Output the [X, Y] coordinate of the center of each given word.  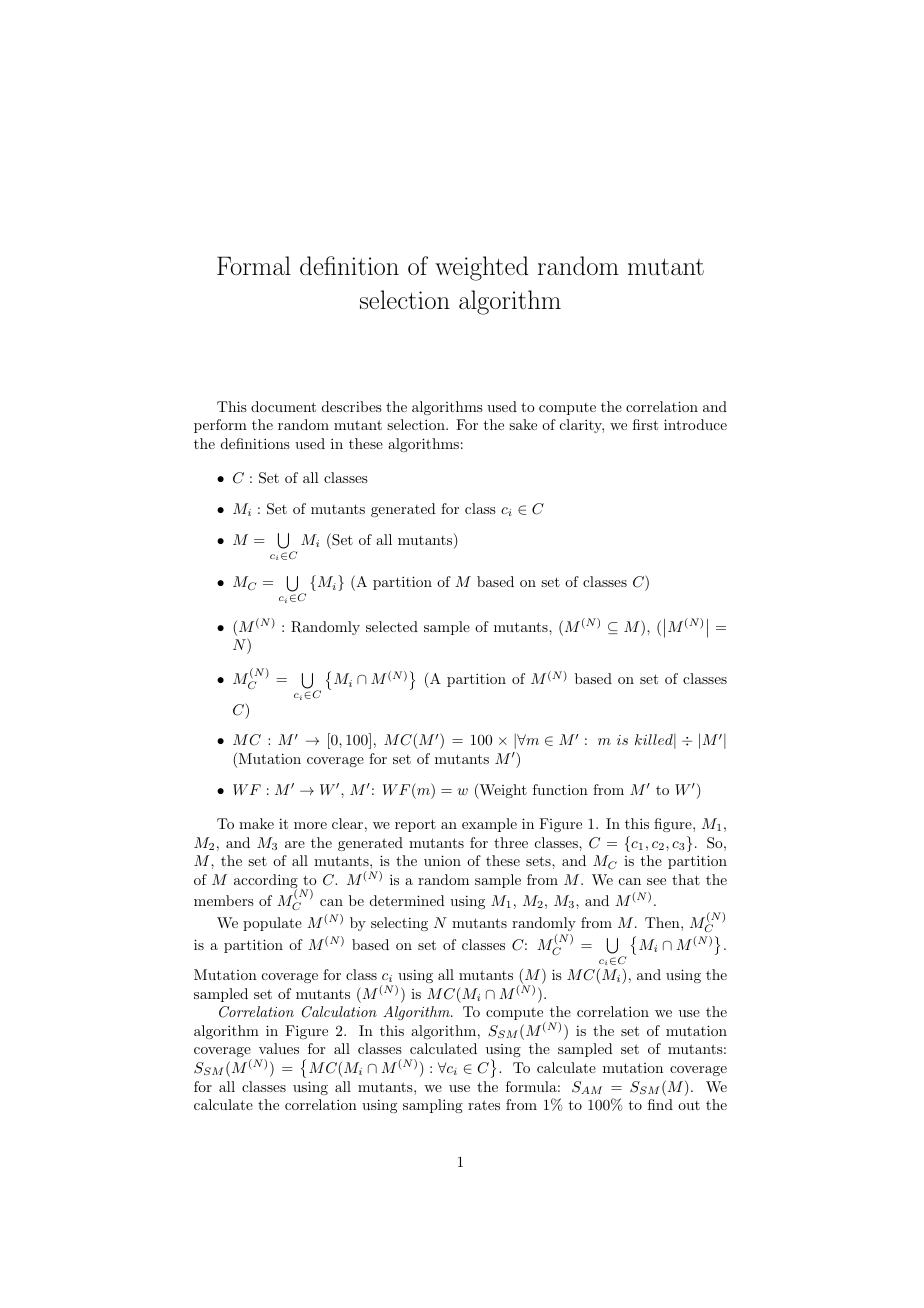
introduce [695, 424]
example [489, 825]
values [279, 1048]
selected [392, 626]
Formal [254, 265]
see [656, 881]
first [645, 424]
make [256, 823]
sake [523, 424]
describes [352, 406]
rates [484, 1105]
